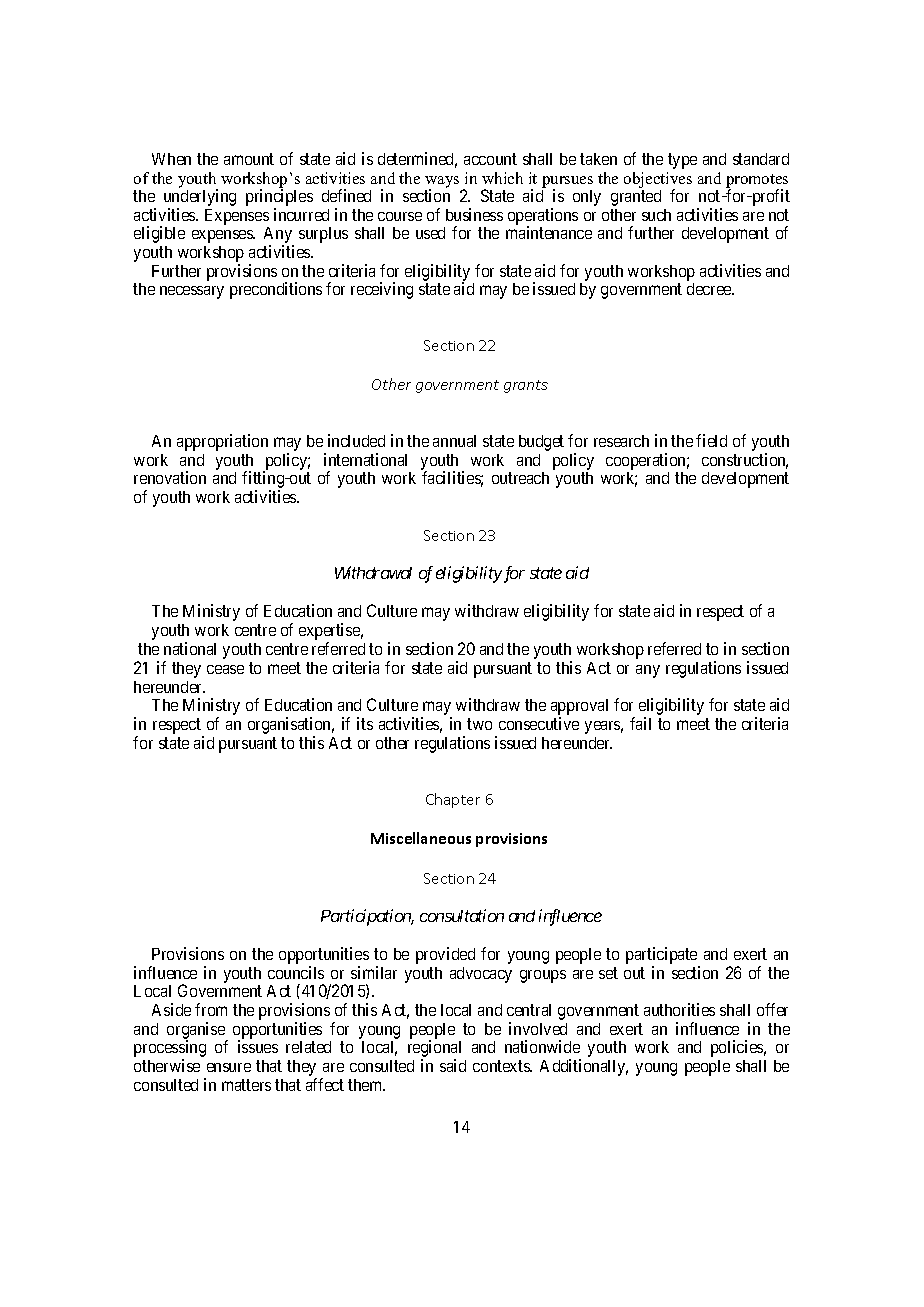 This screenshot has width=924, height=1307. I want to click on Miscellaneous, so click(421, 838).
